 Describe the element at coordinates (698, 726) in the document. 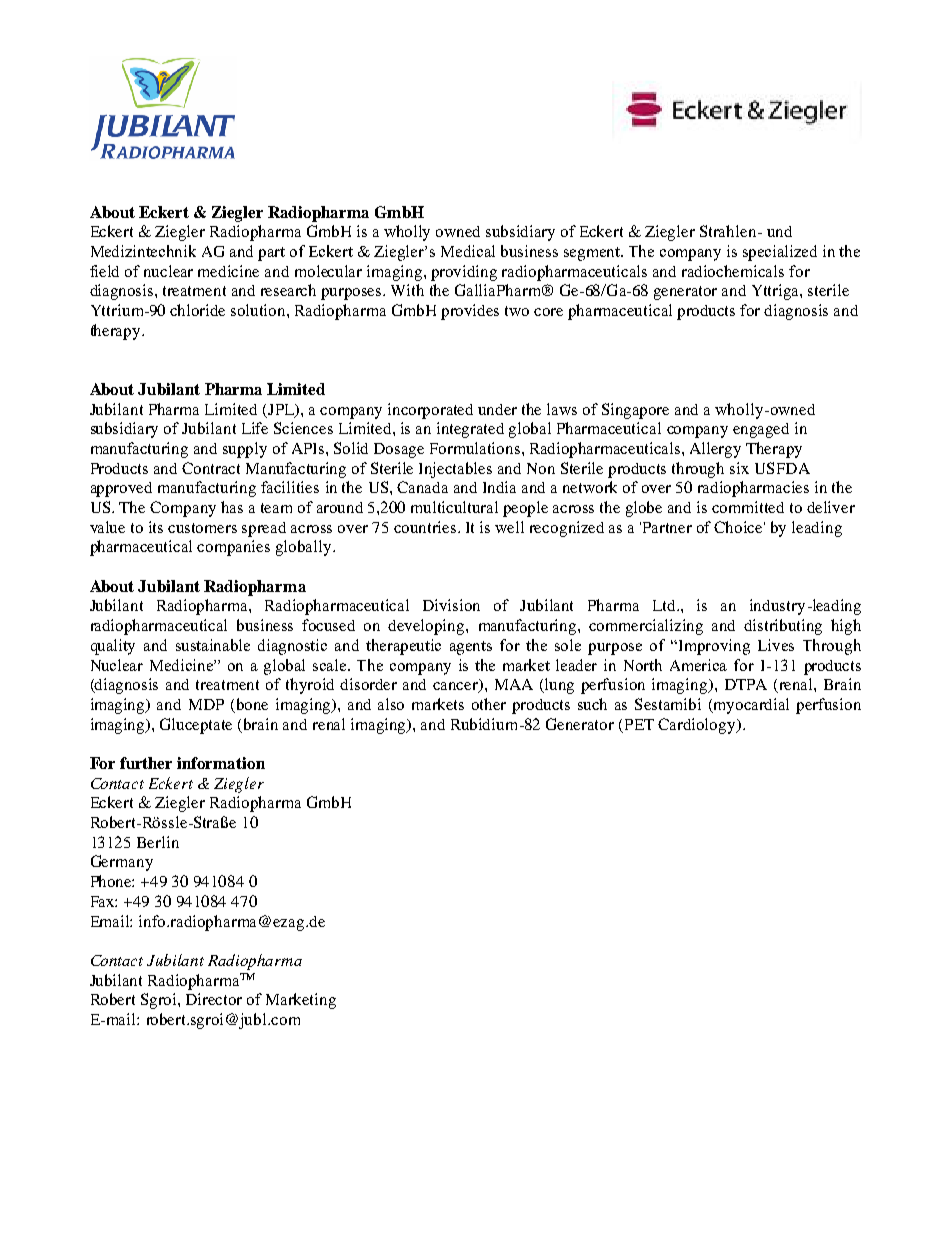

I see `Cardiology` at that location.
